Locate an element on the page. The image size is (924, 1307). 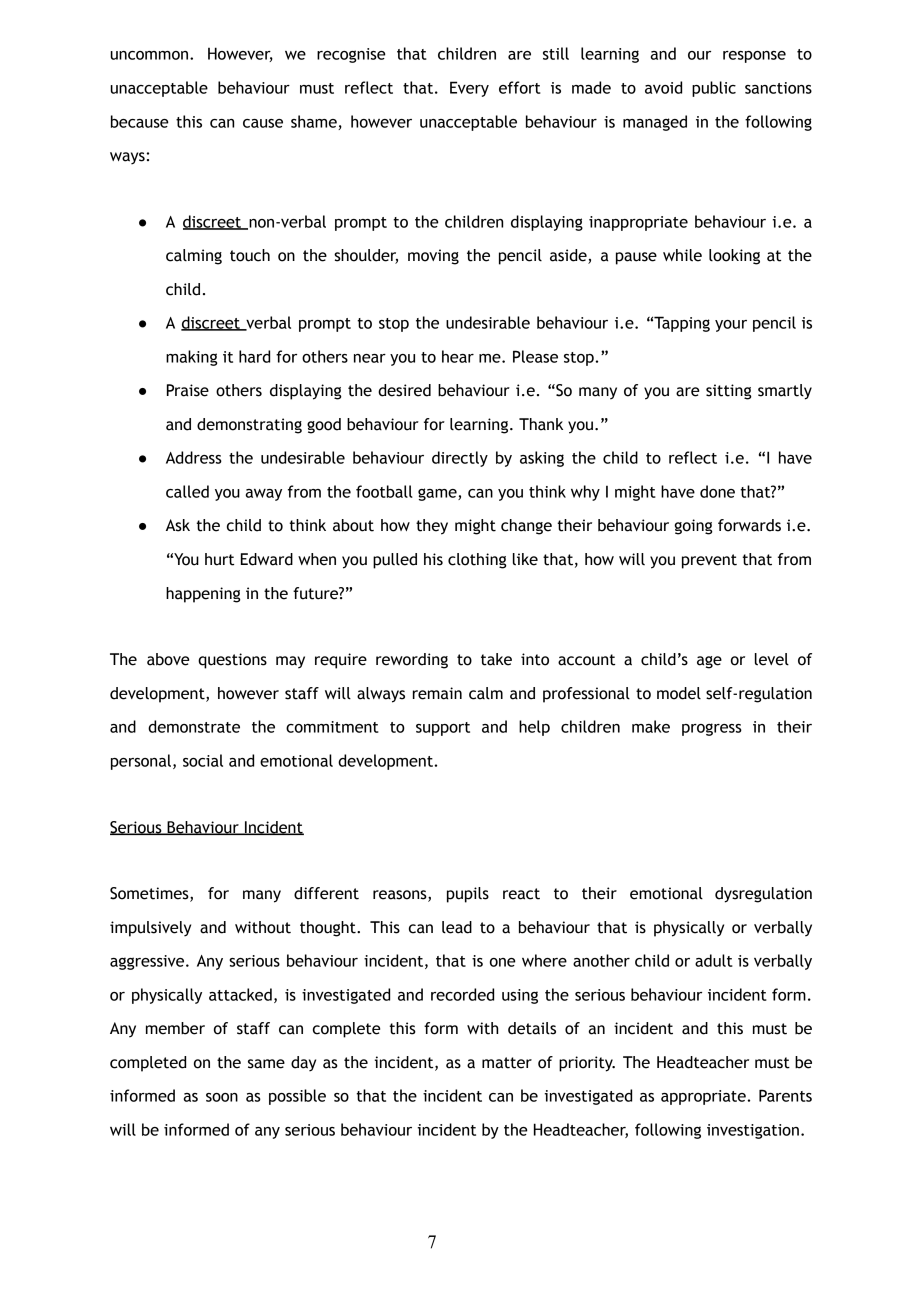
sitting is located at coordinates (729, 392).
